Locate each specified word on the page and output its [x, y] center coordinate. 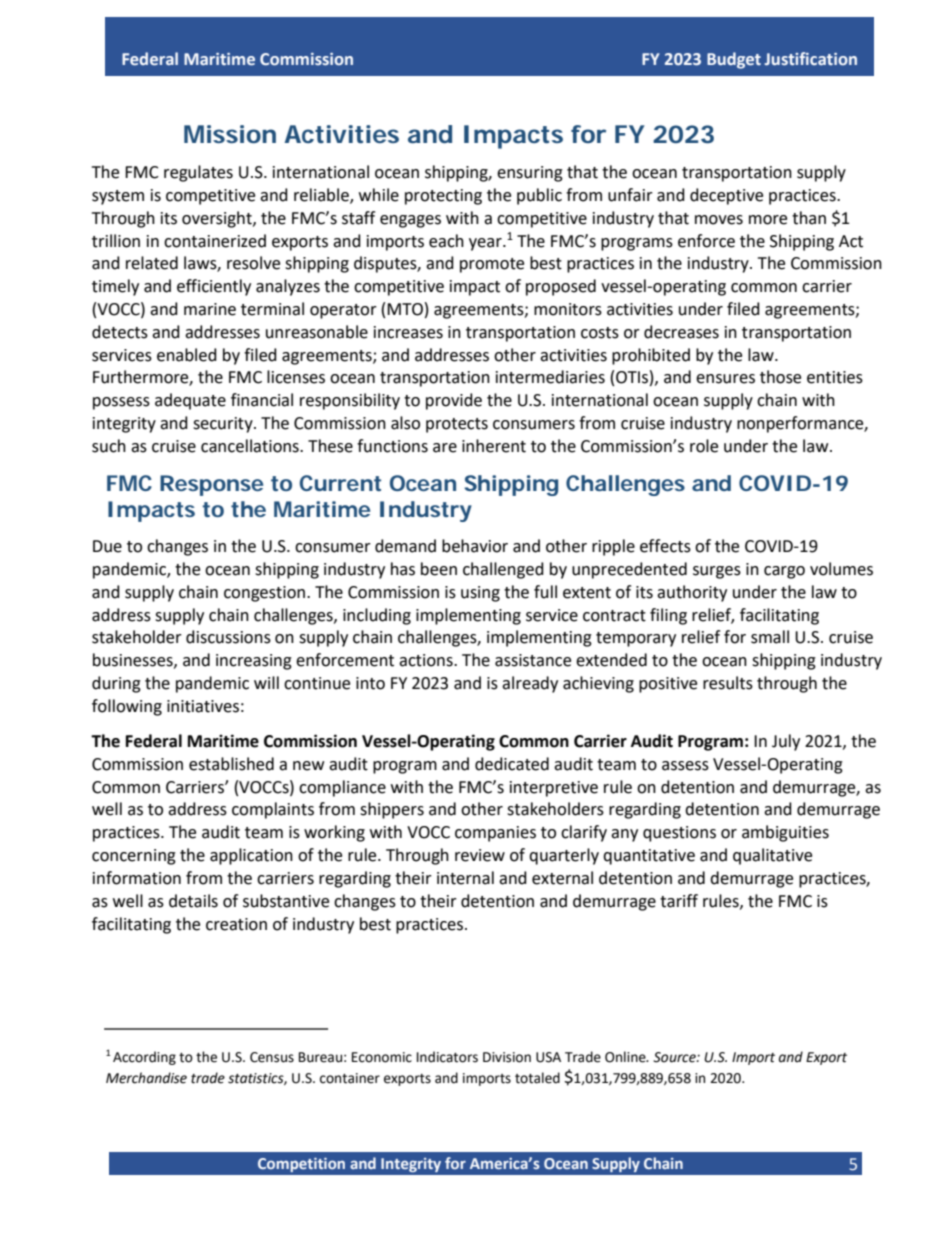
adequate [190, 401]
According [144, 1058]
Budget [734, 60]
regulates [198, 173]
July [786, 742]
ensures [725, 379]
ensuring [530, 174]
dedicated [512, 764]
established [231, 764]
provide [454, 401]
